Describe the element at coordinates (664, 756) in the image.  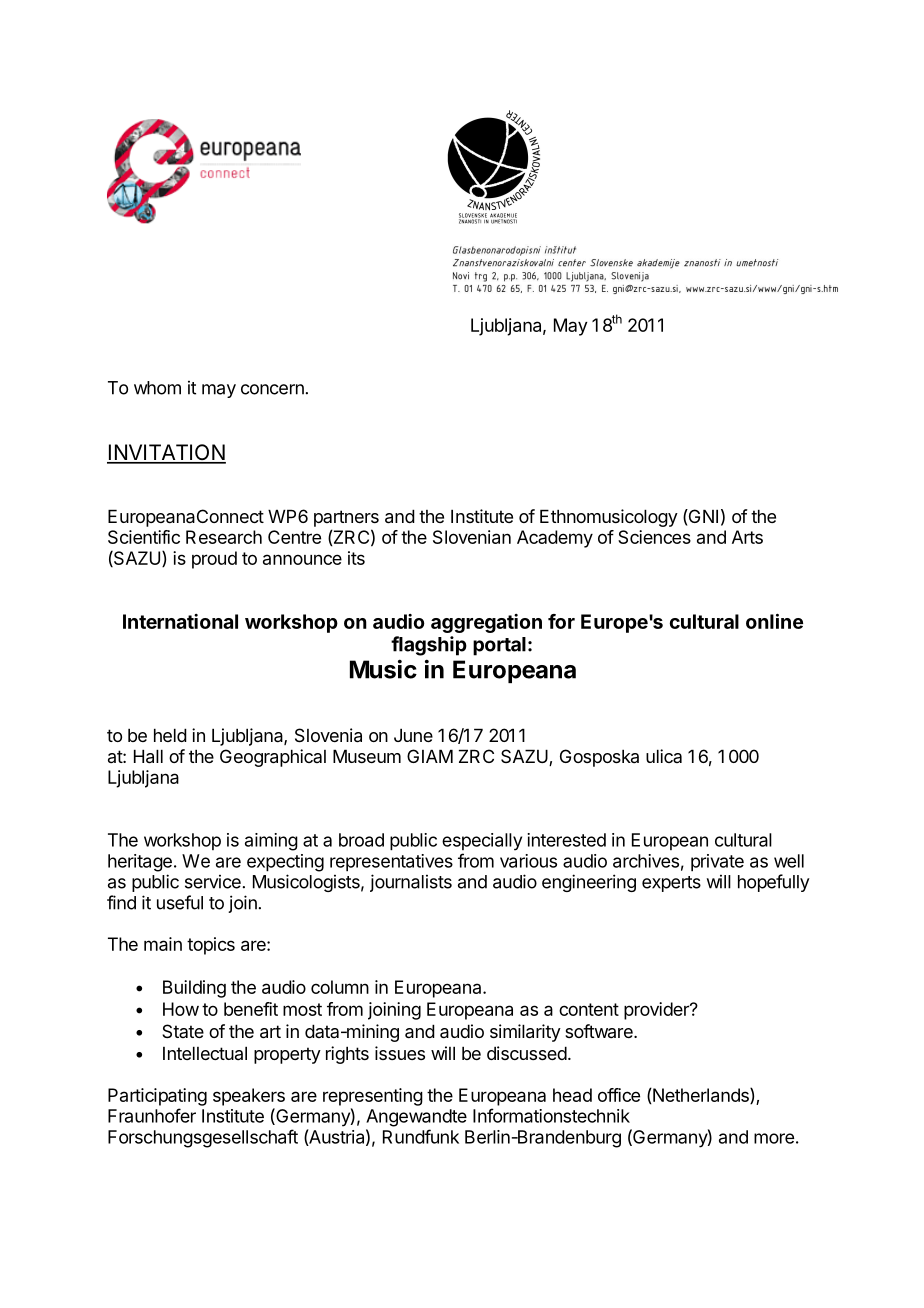
I see `ulica` at that location.
